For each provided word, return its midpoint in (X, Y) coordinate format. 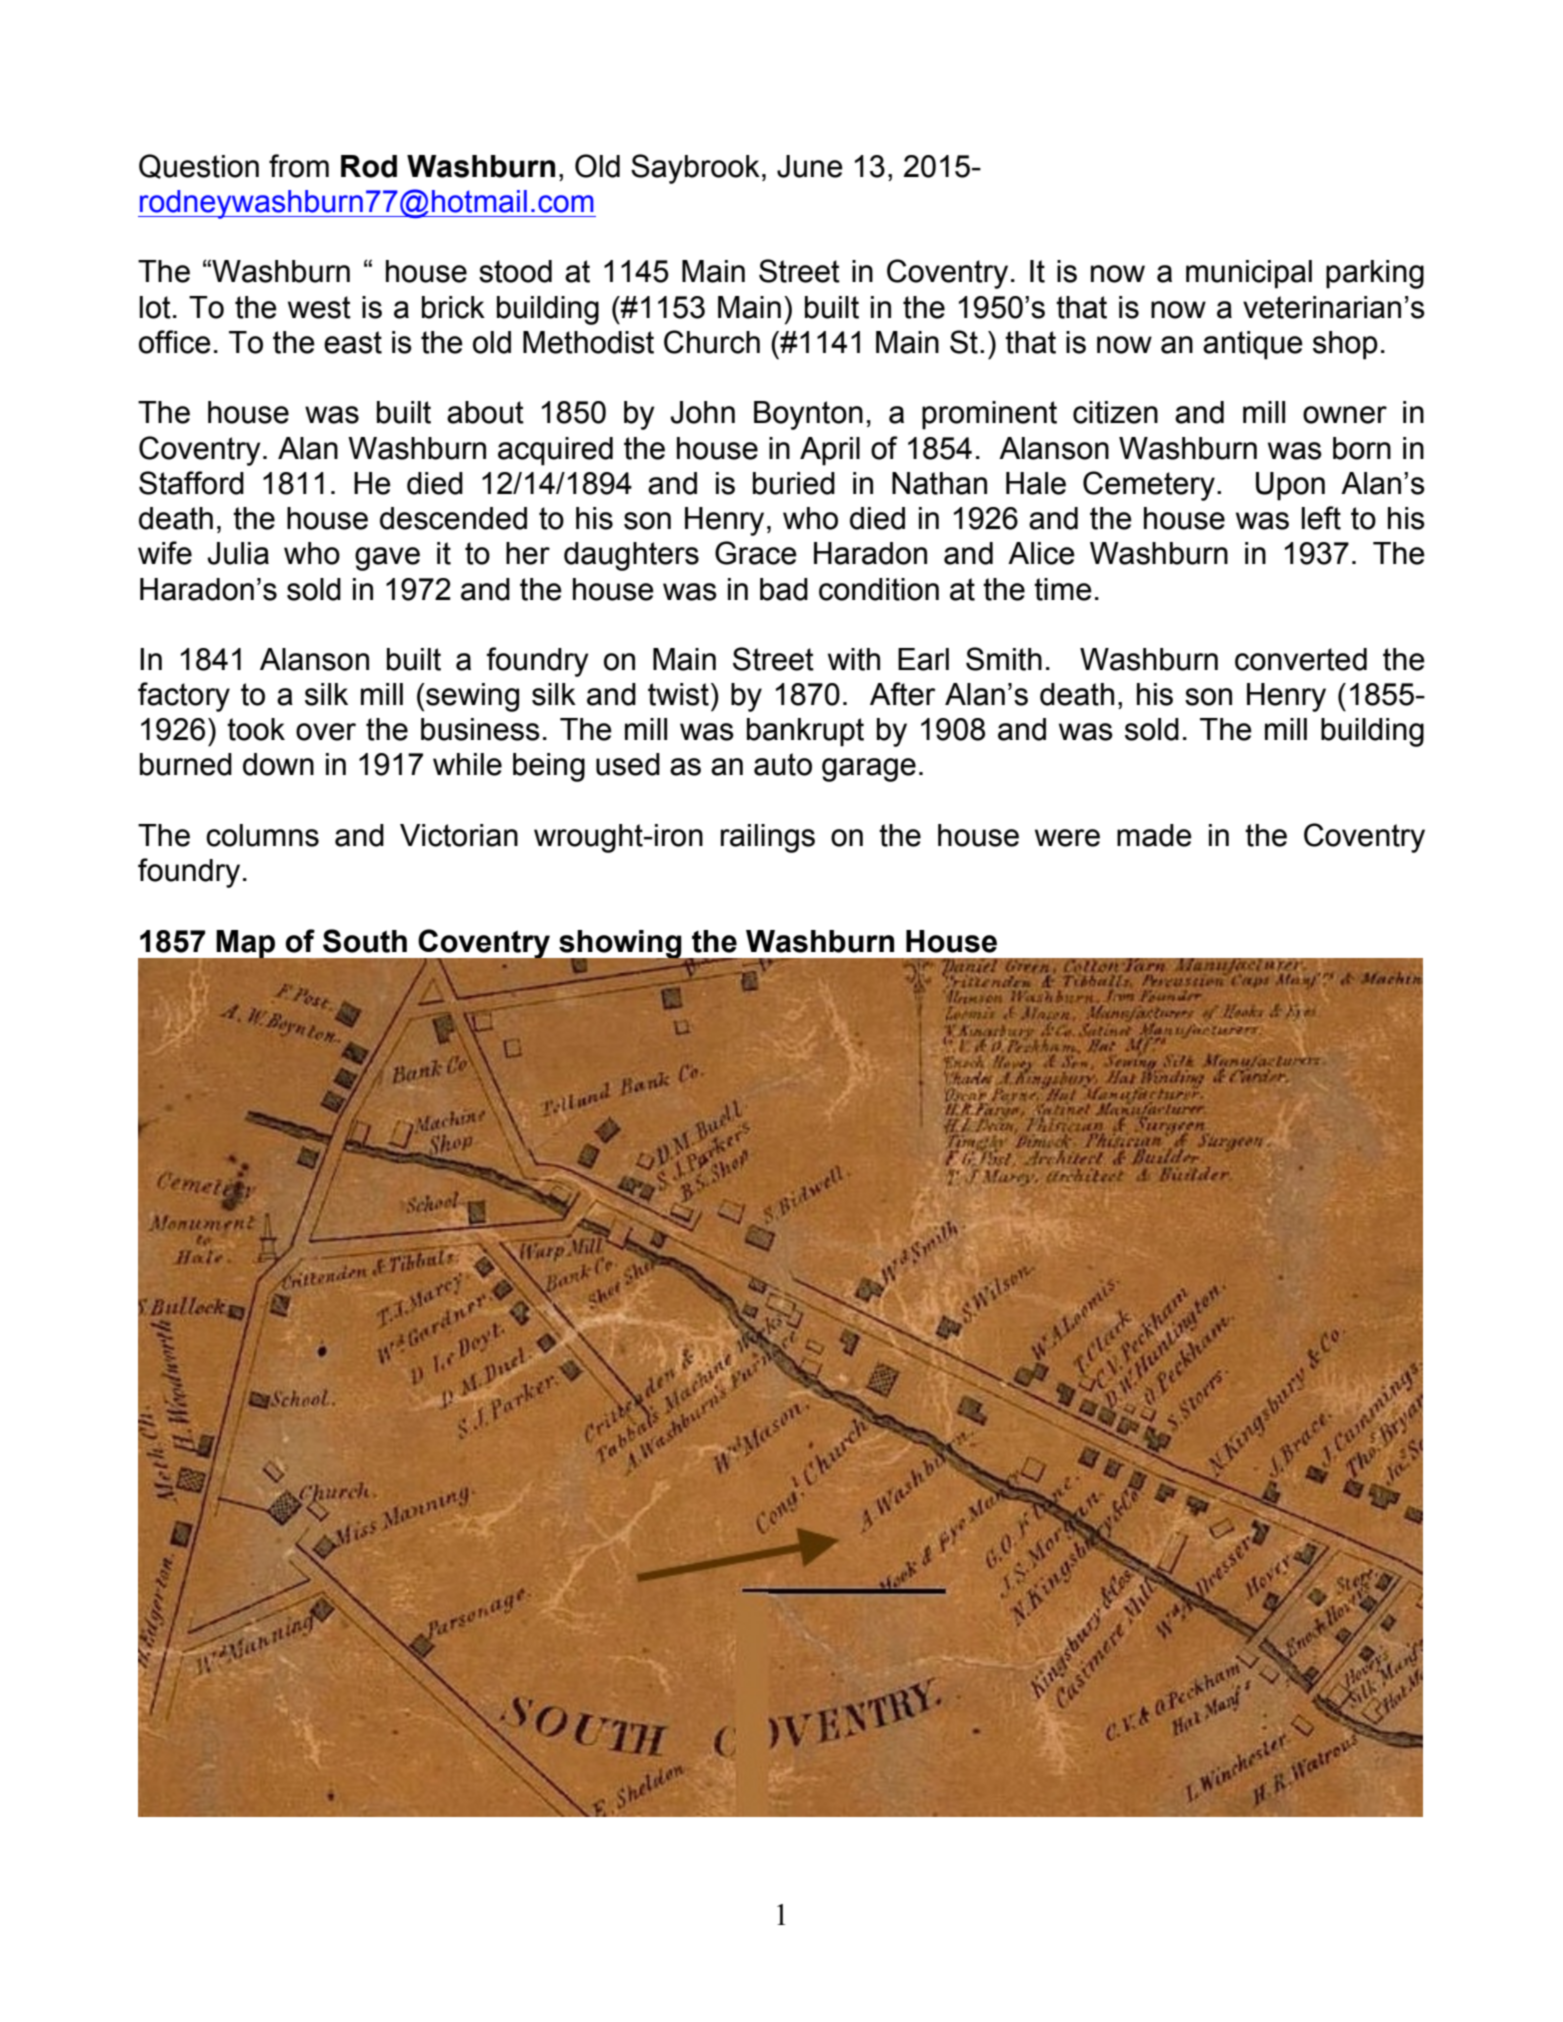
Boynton (808, 415)
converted (1301, 659)
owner (1345, 415)
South (365, 941)
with (854, 659)
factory (184, 697)
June (810, 166)
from (299, 166)
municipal (1249, 274)
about (485, 412)
